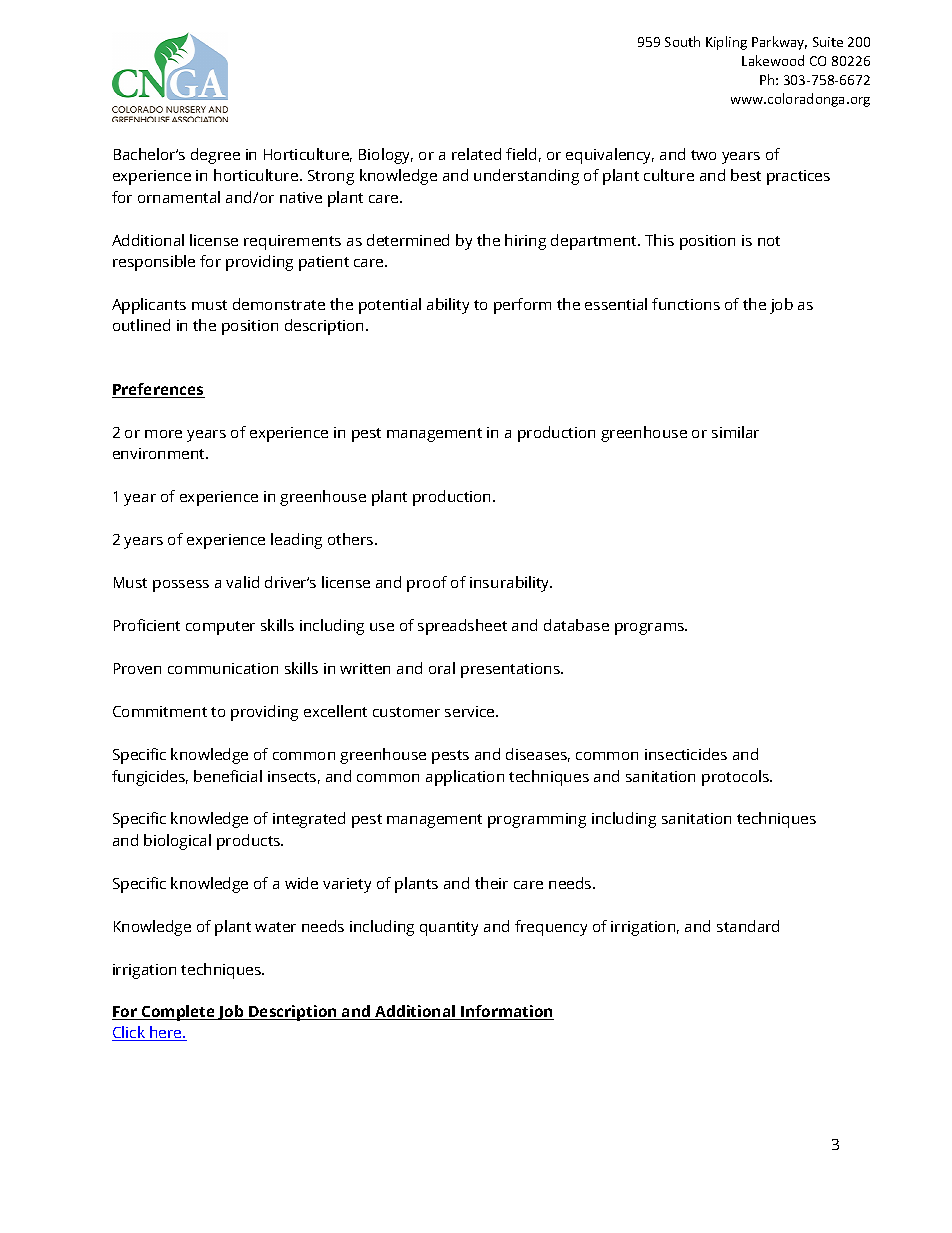 The height and width of the screenshot is (1233, 952). I want to click on related, so click(476, 154).
